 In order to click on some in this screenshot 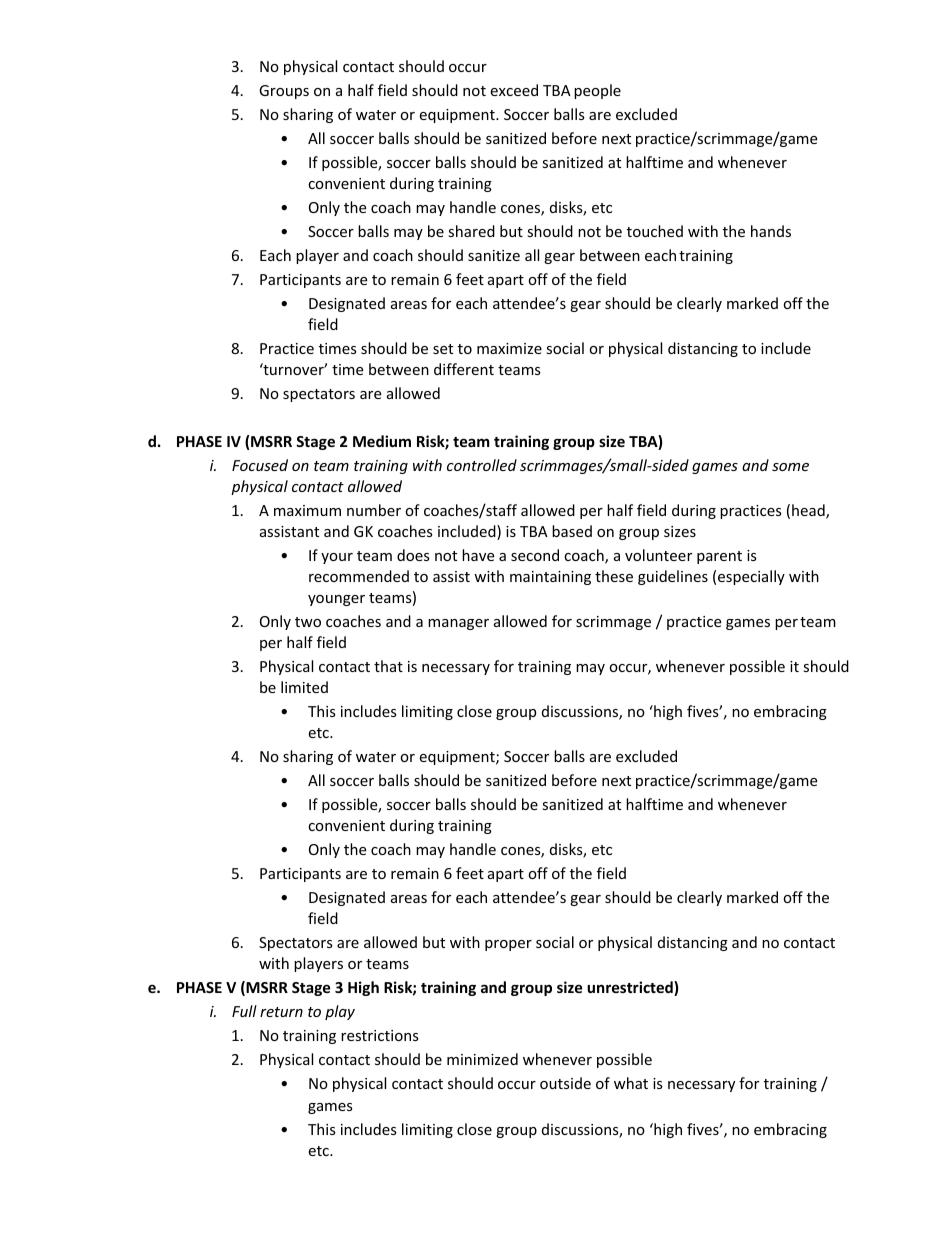, I will do `click(790, 467)`.
